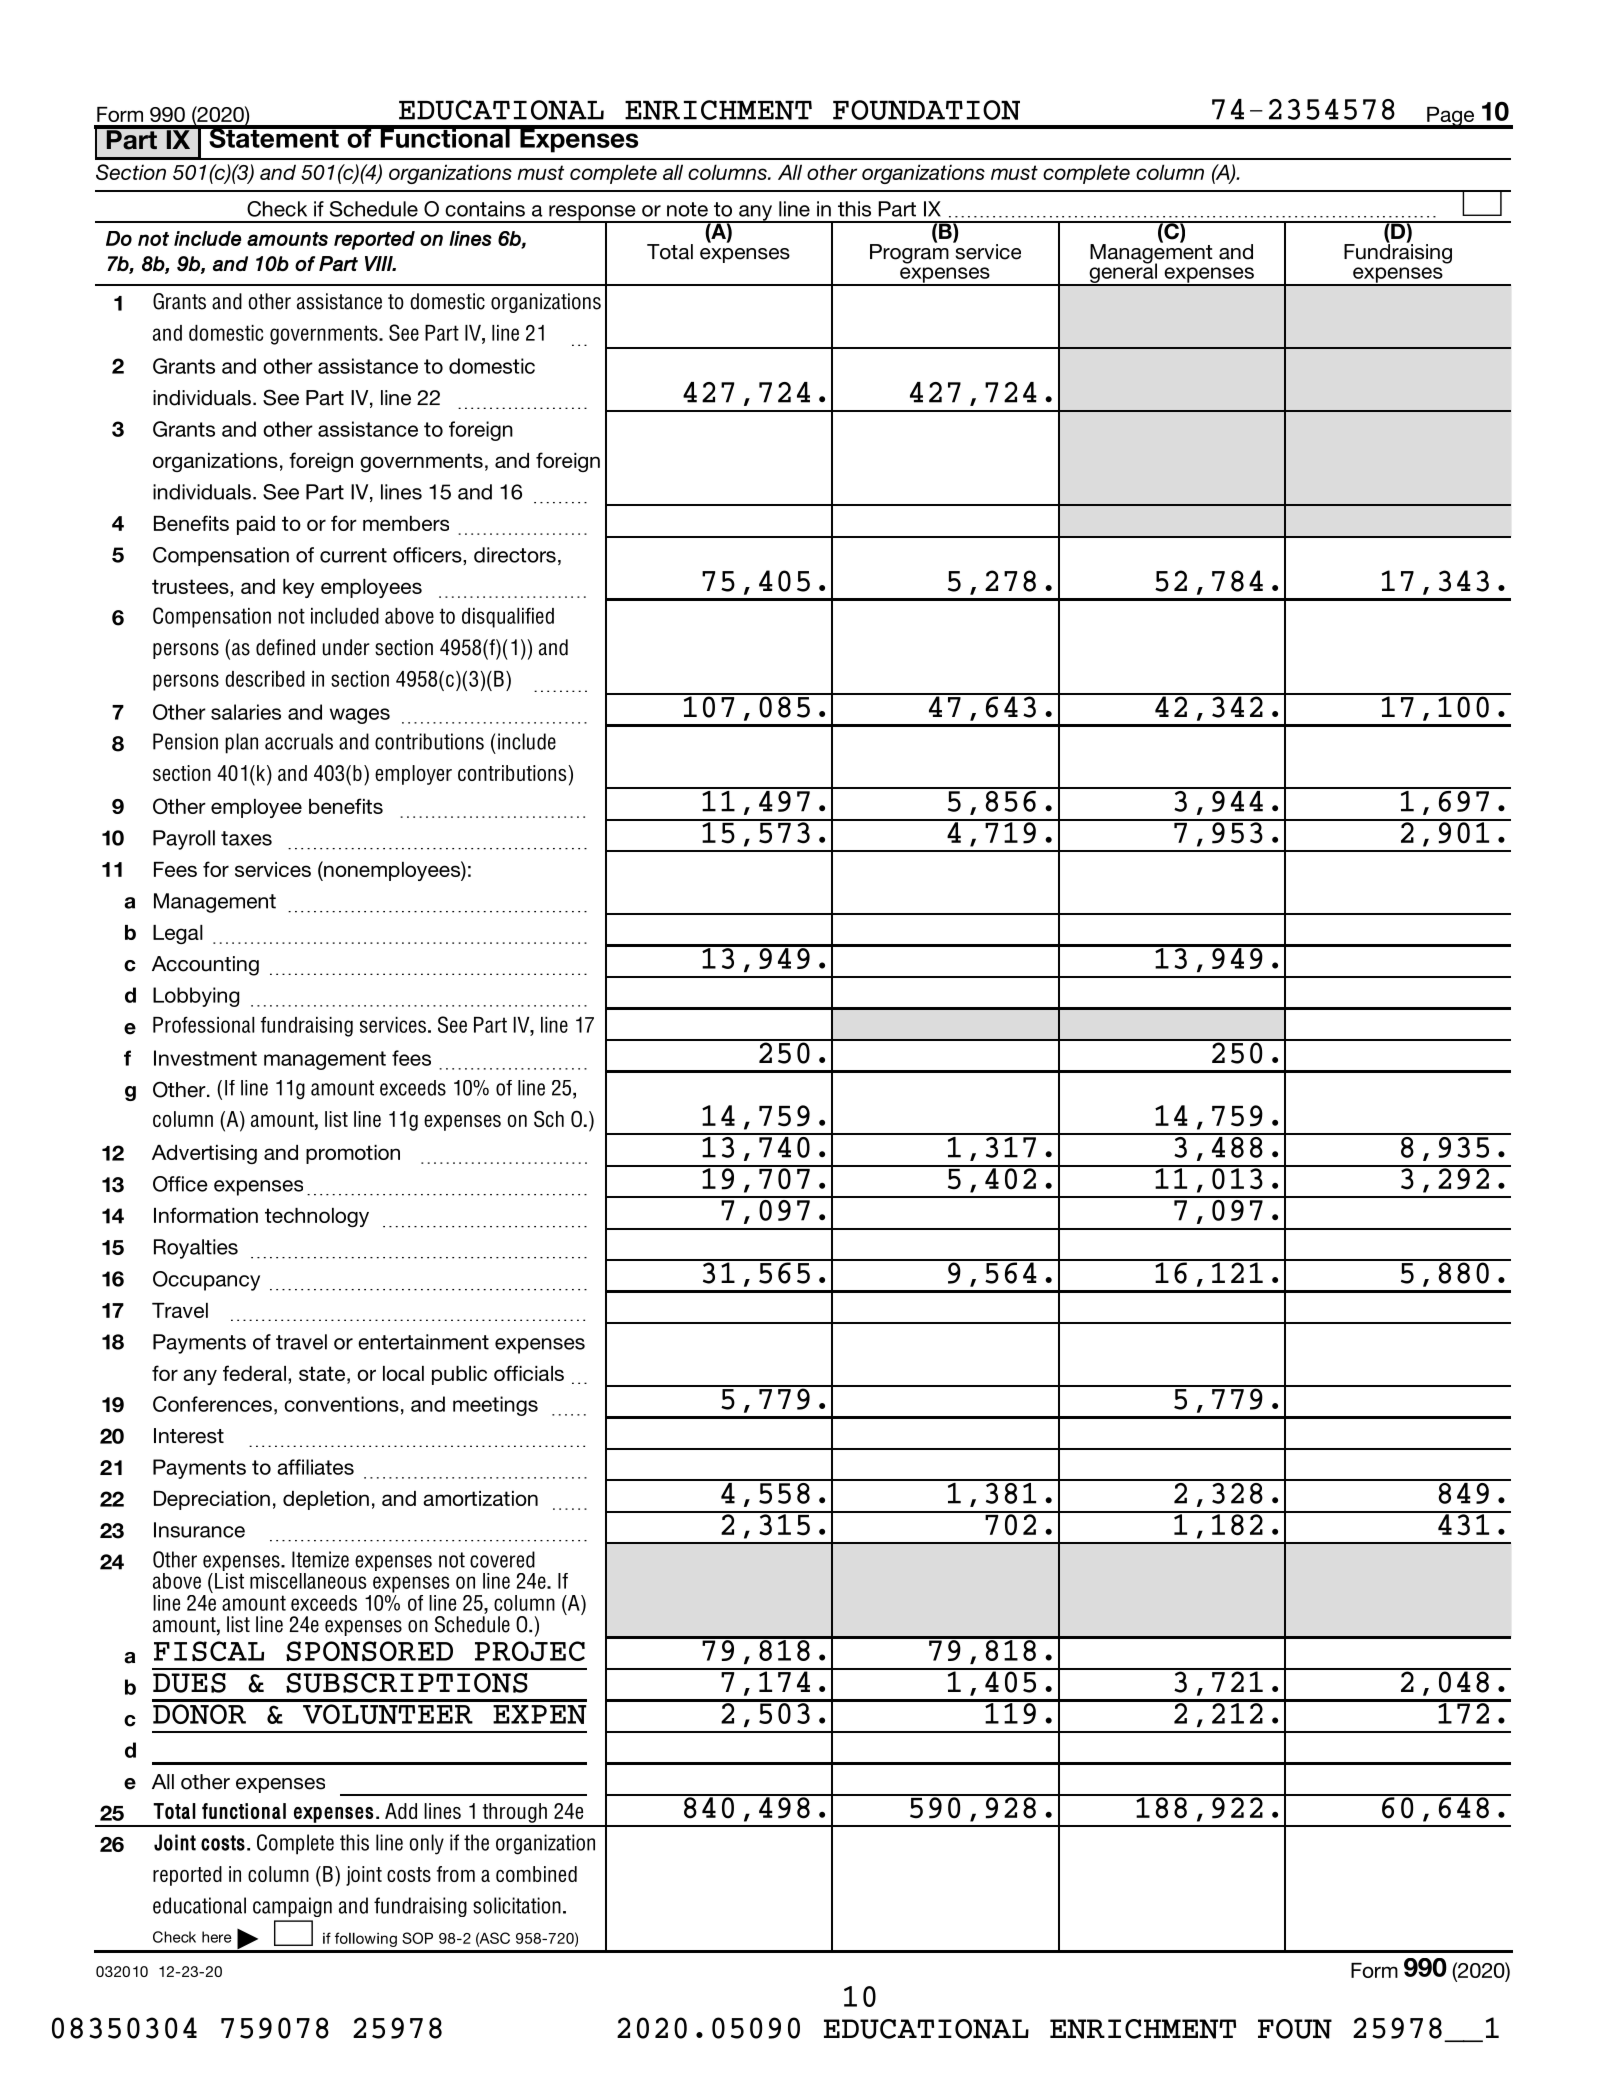 The height and width of the image is (2076, 1604). Describe the element at coordinates (292, 1907) in the image. I see `campaign` at that location.
